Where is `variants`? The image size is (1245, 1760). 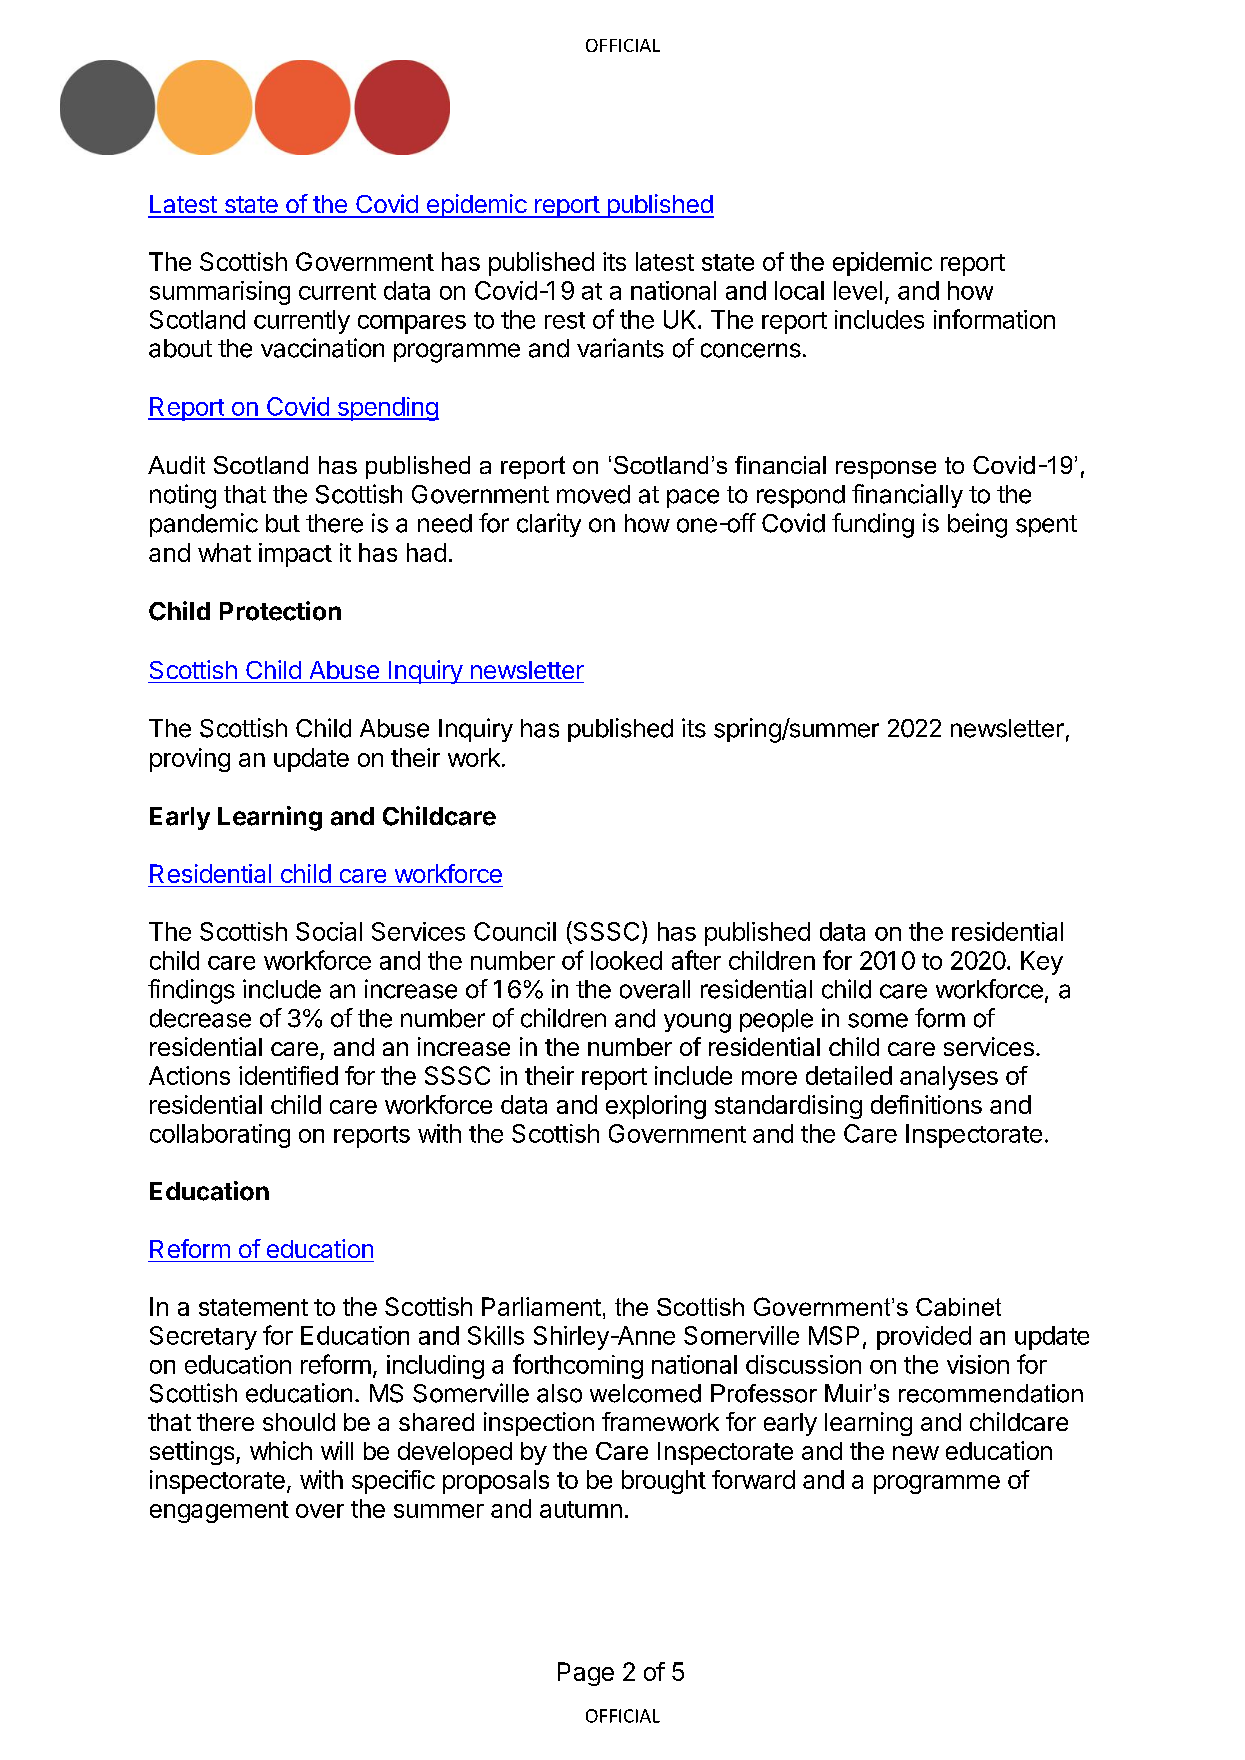
variants is located at coordinates (620, 348).
